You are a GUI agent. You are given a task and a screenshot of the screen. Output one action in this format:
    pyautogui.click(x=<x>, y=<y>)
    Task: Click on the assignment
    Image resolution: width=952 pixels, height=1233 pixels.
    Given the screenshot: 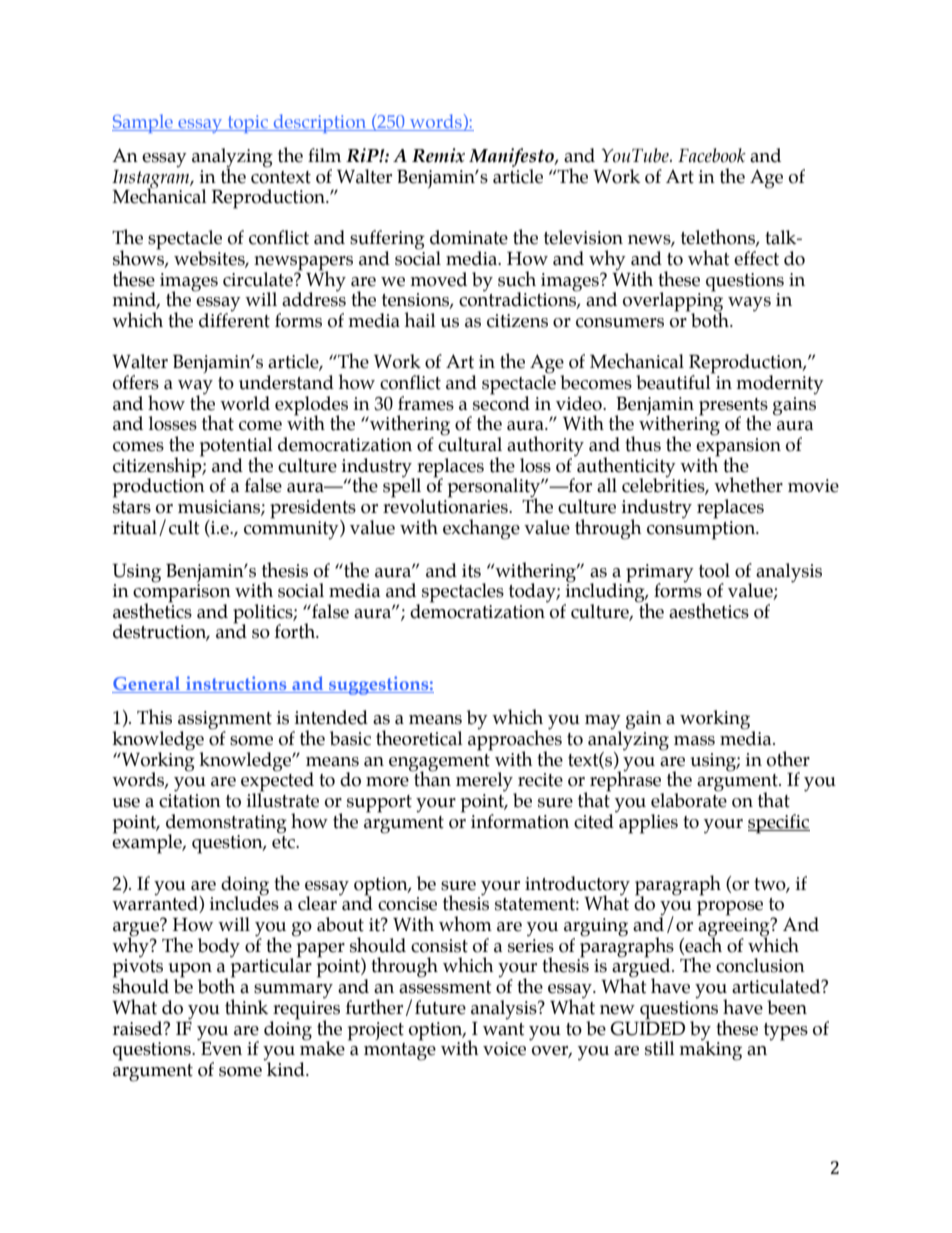 What is the action you would take?
    pyautogui.click(x=225, y=721)
